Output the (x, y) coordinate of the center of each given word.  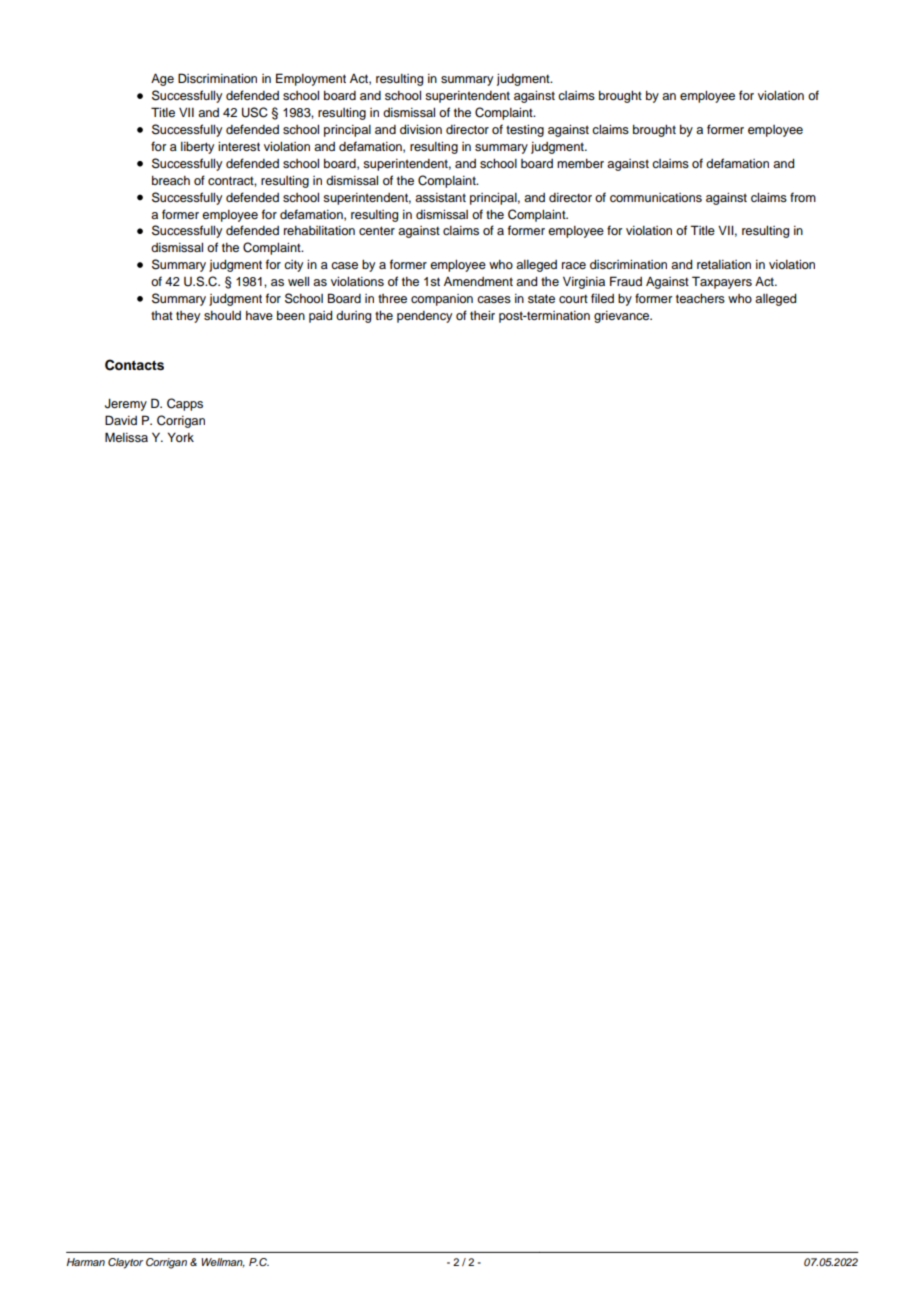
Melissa (126, 437)
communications (656, 197)
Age (162, 79)
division (421, 129)
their (482, 315)
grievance (623, 317)
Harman (86, 1262)
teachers (700, 298)
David (121, 420)
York (181, 437)
